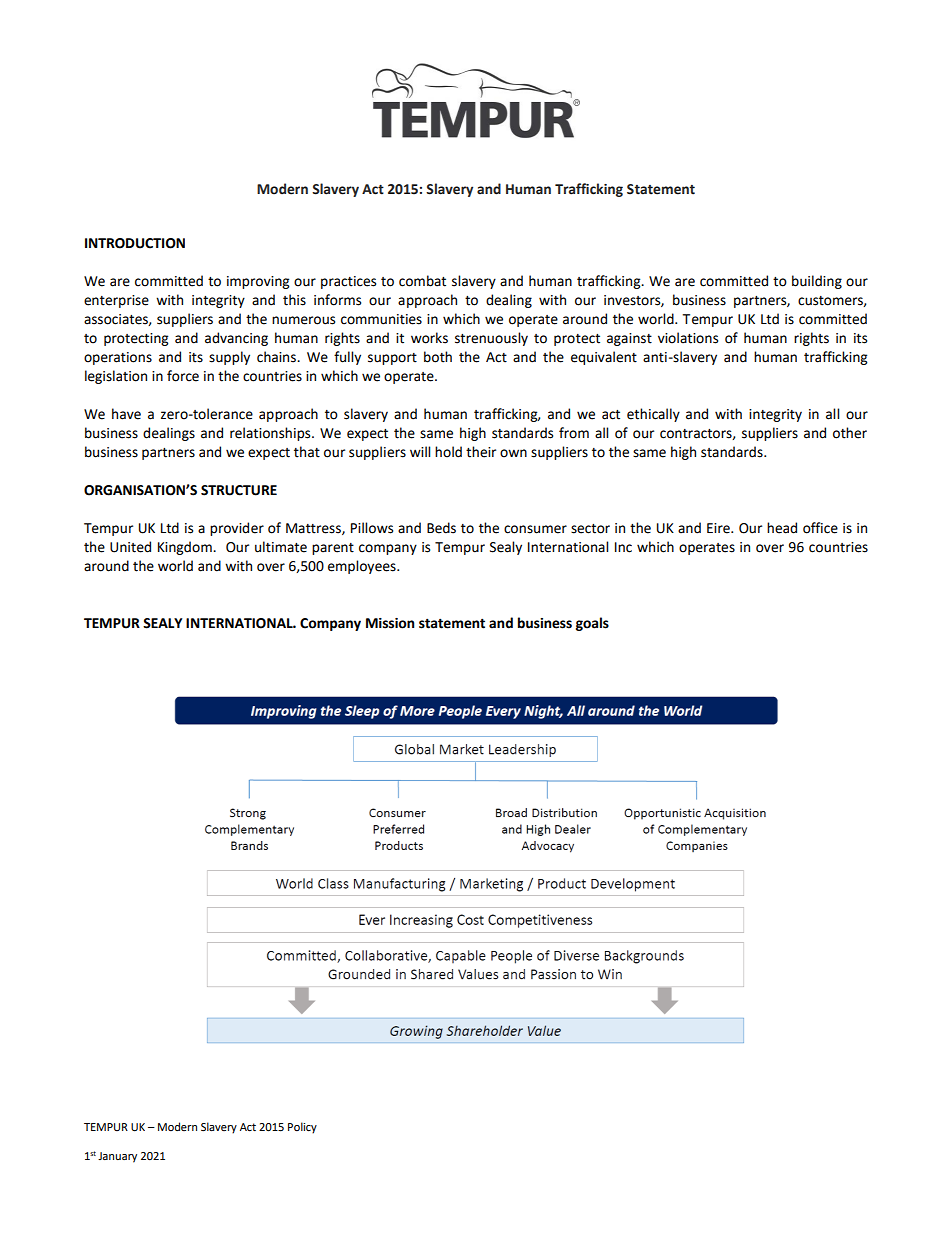 Image resolution: width=952 pixels, height=1233 pixels. I want to click on Mission, so click(390, 623).
